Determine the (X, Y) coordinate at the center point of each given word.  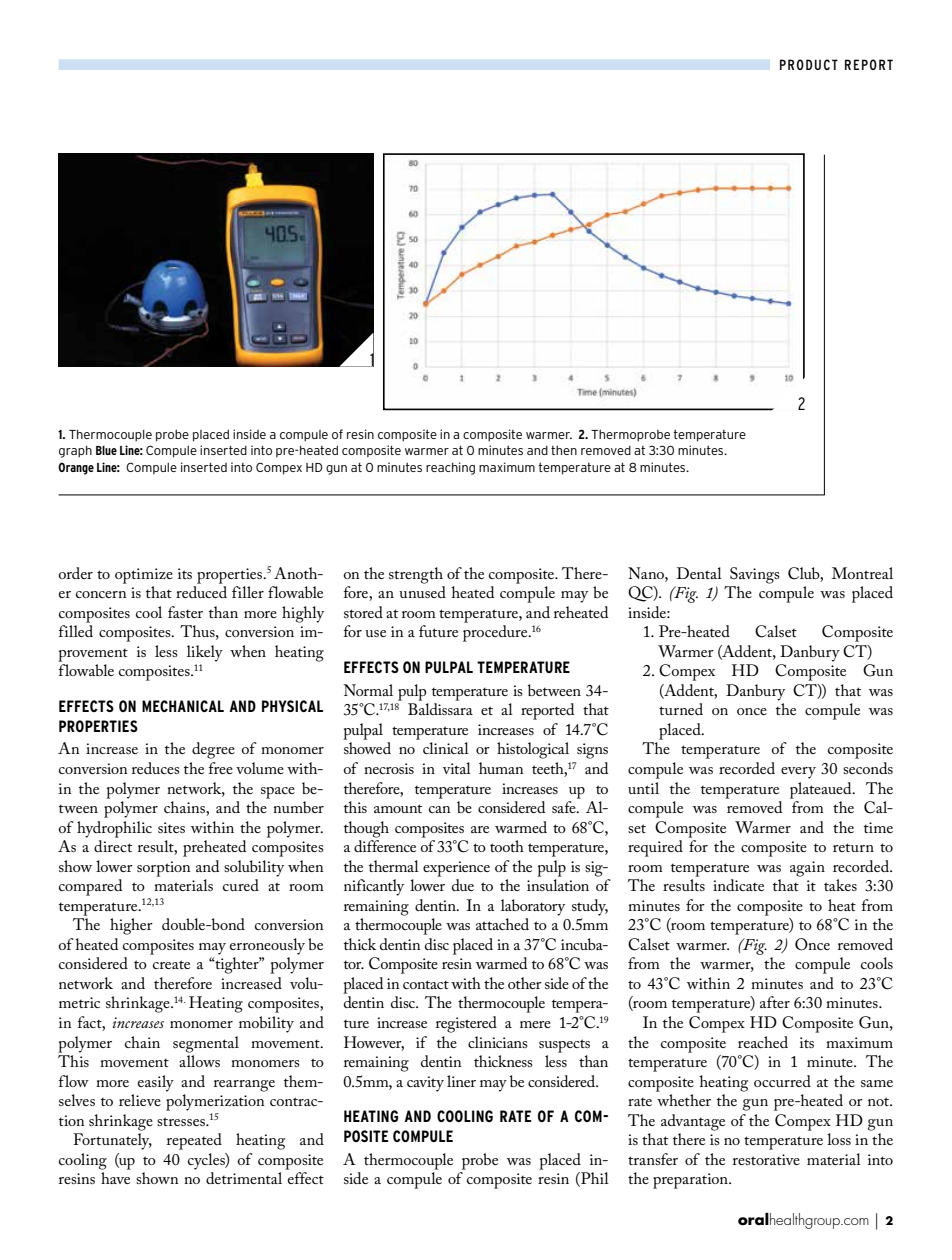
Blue (106, 450)
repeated (194, 1141)
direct (113, 846)
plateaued (822, 790)
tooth (507, 846)
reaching (450, 468)
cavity (425, 1084)
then (564, 450)
